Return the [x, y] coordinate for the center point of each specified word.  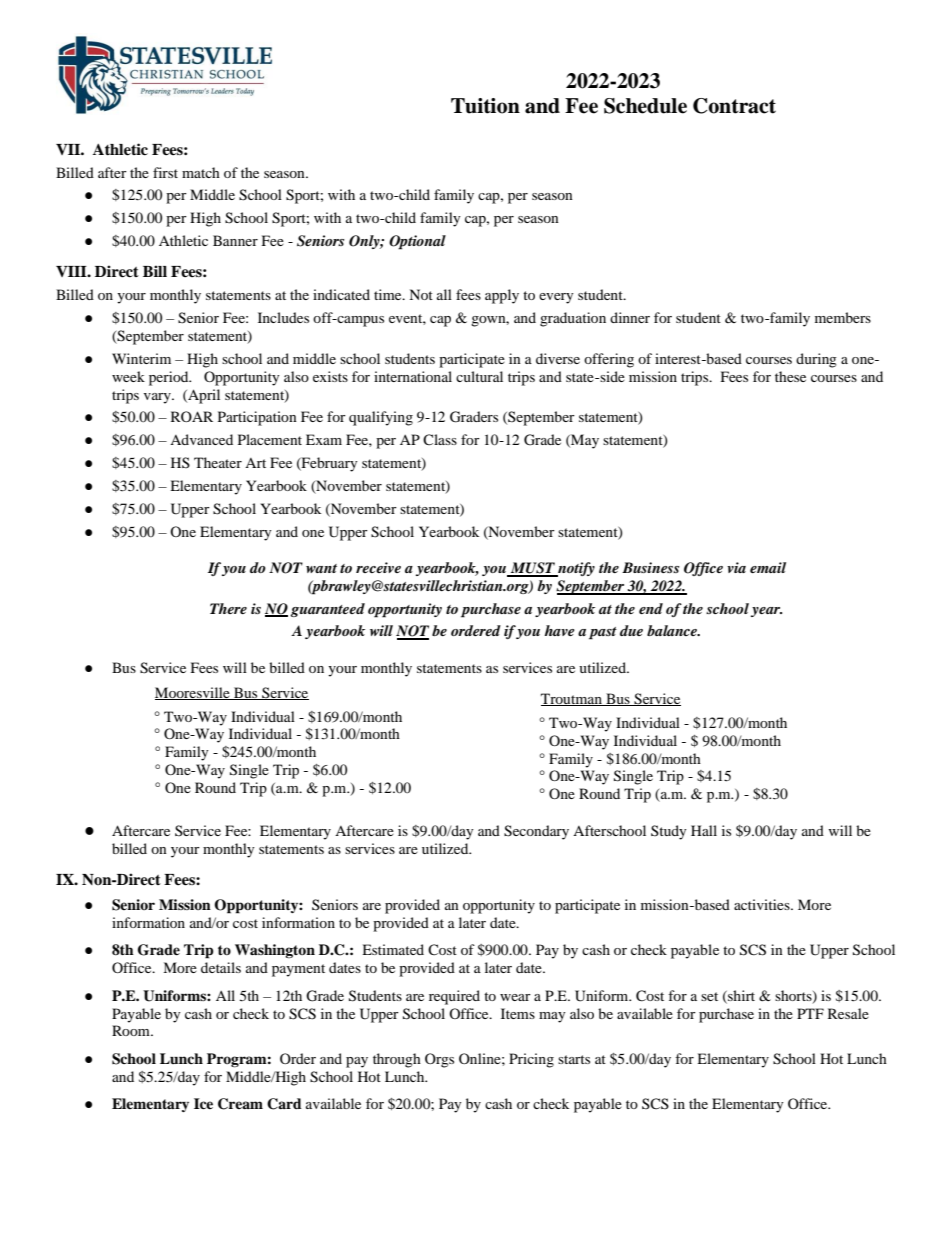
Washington [275, 951]
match [201, 172]
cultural [479, 376]
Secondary [536, 832]
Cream [240, 1104]
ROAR [192, 416]
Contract [734, 106]
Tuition [485, 106]
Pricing [531, 1060]
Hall [704, 830]
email [768, 567]
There [228, 608]
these [790, 376]
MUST [532, 569]
